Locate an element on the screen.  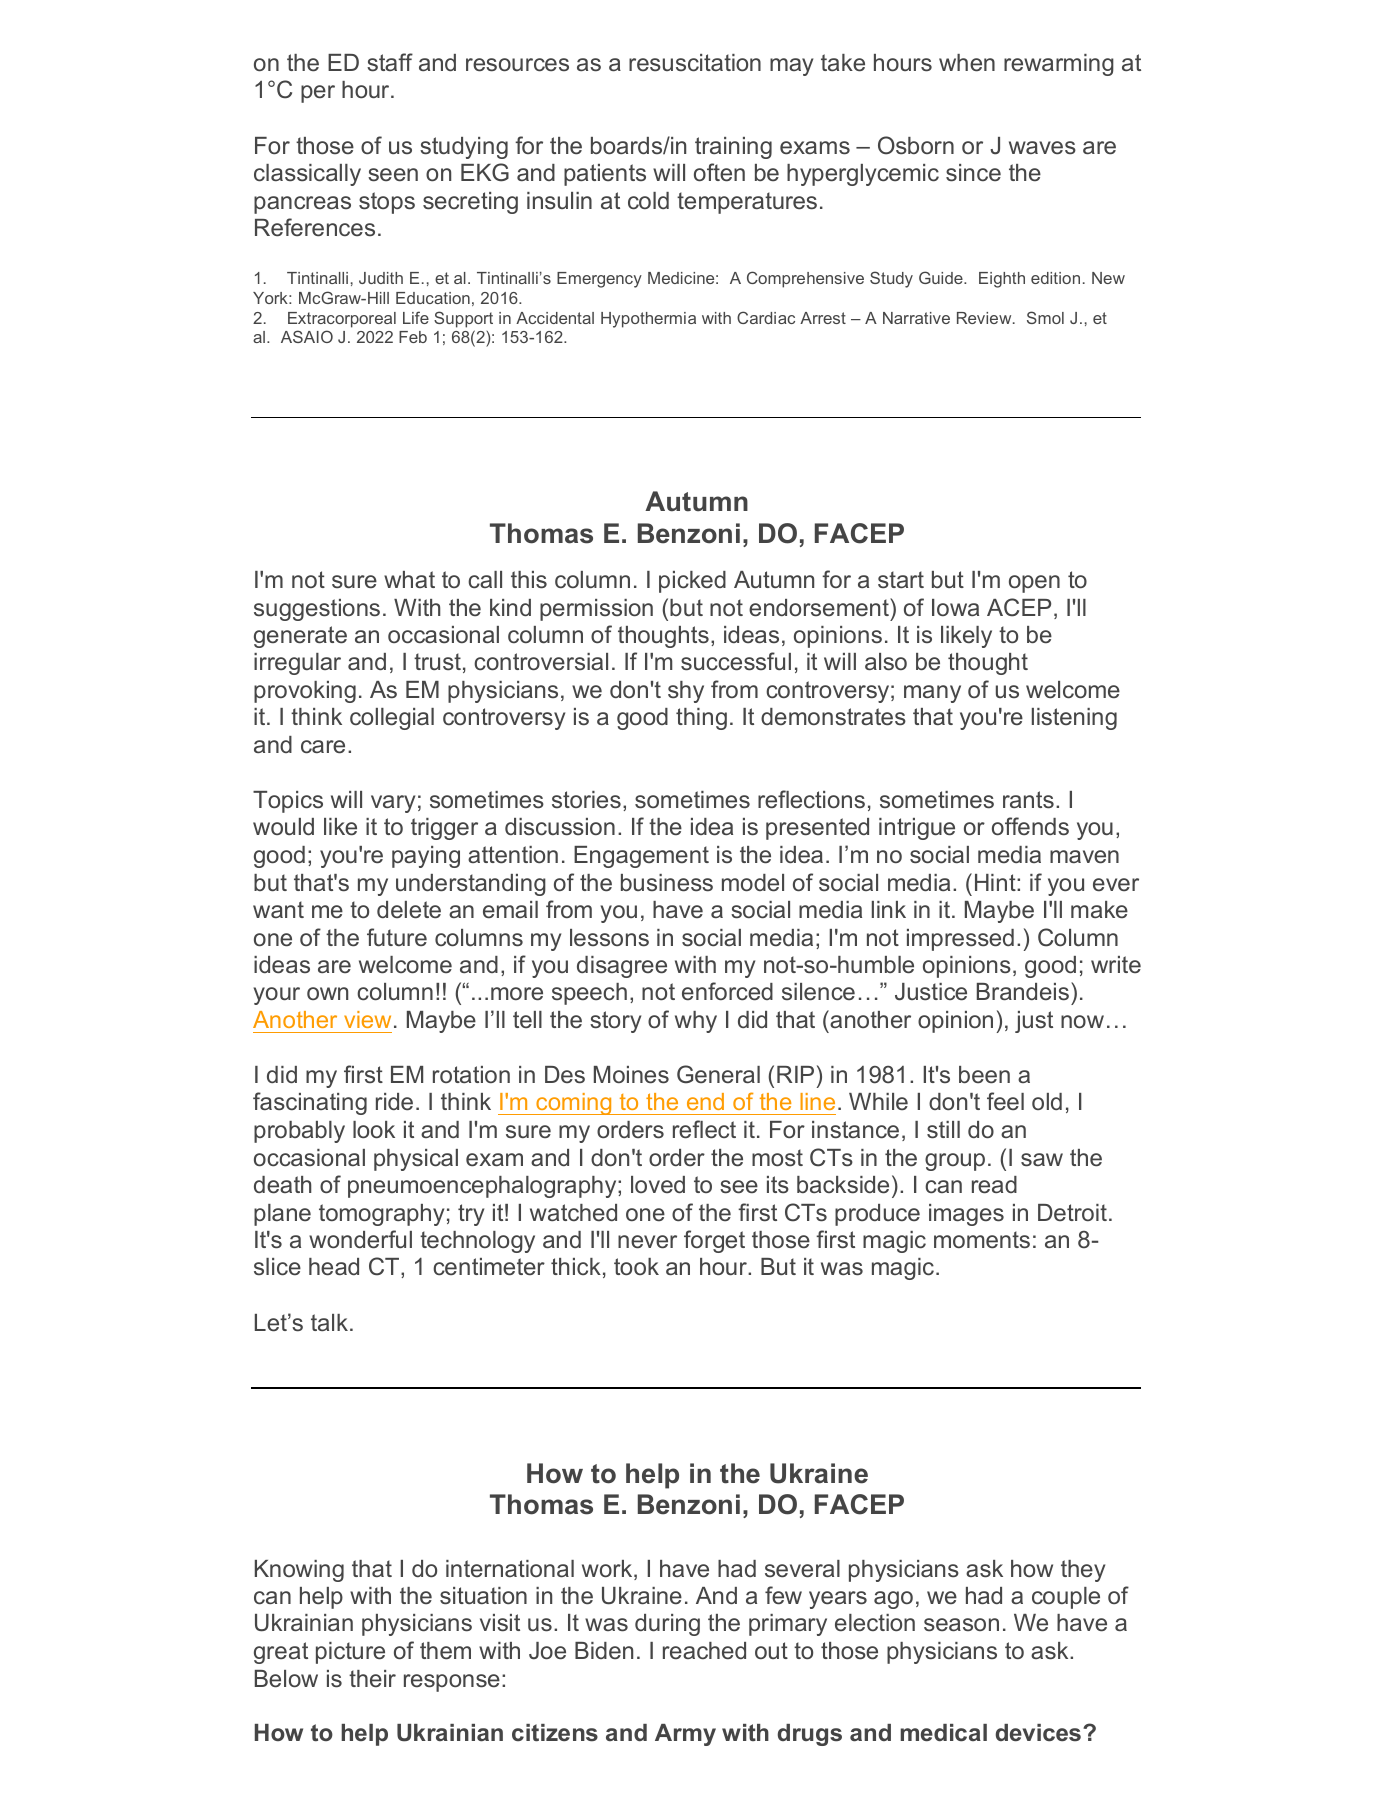
head is located at coordinates (334, 1267).
